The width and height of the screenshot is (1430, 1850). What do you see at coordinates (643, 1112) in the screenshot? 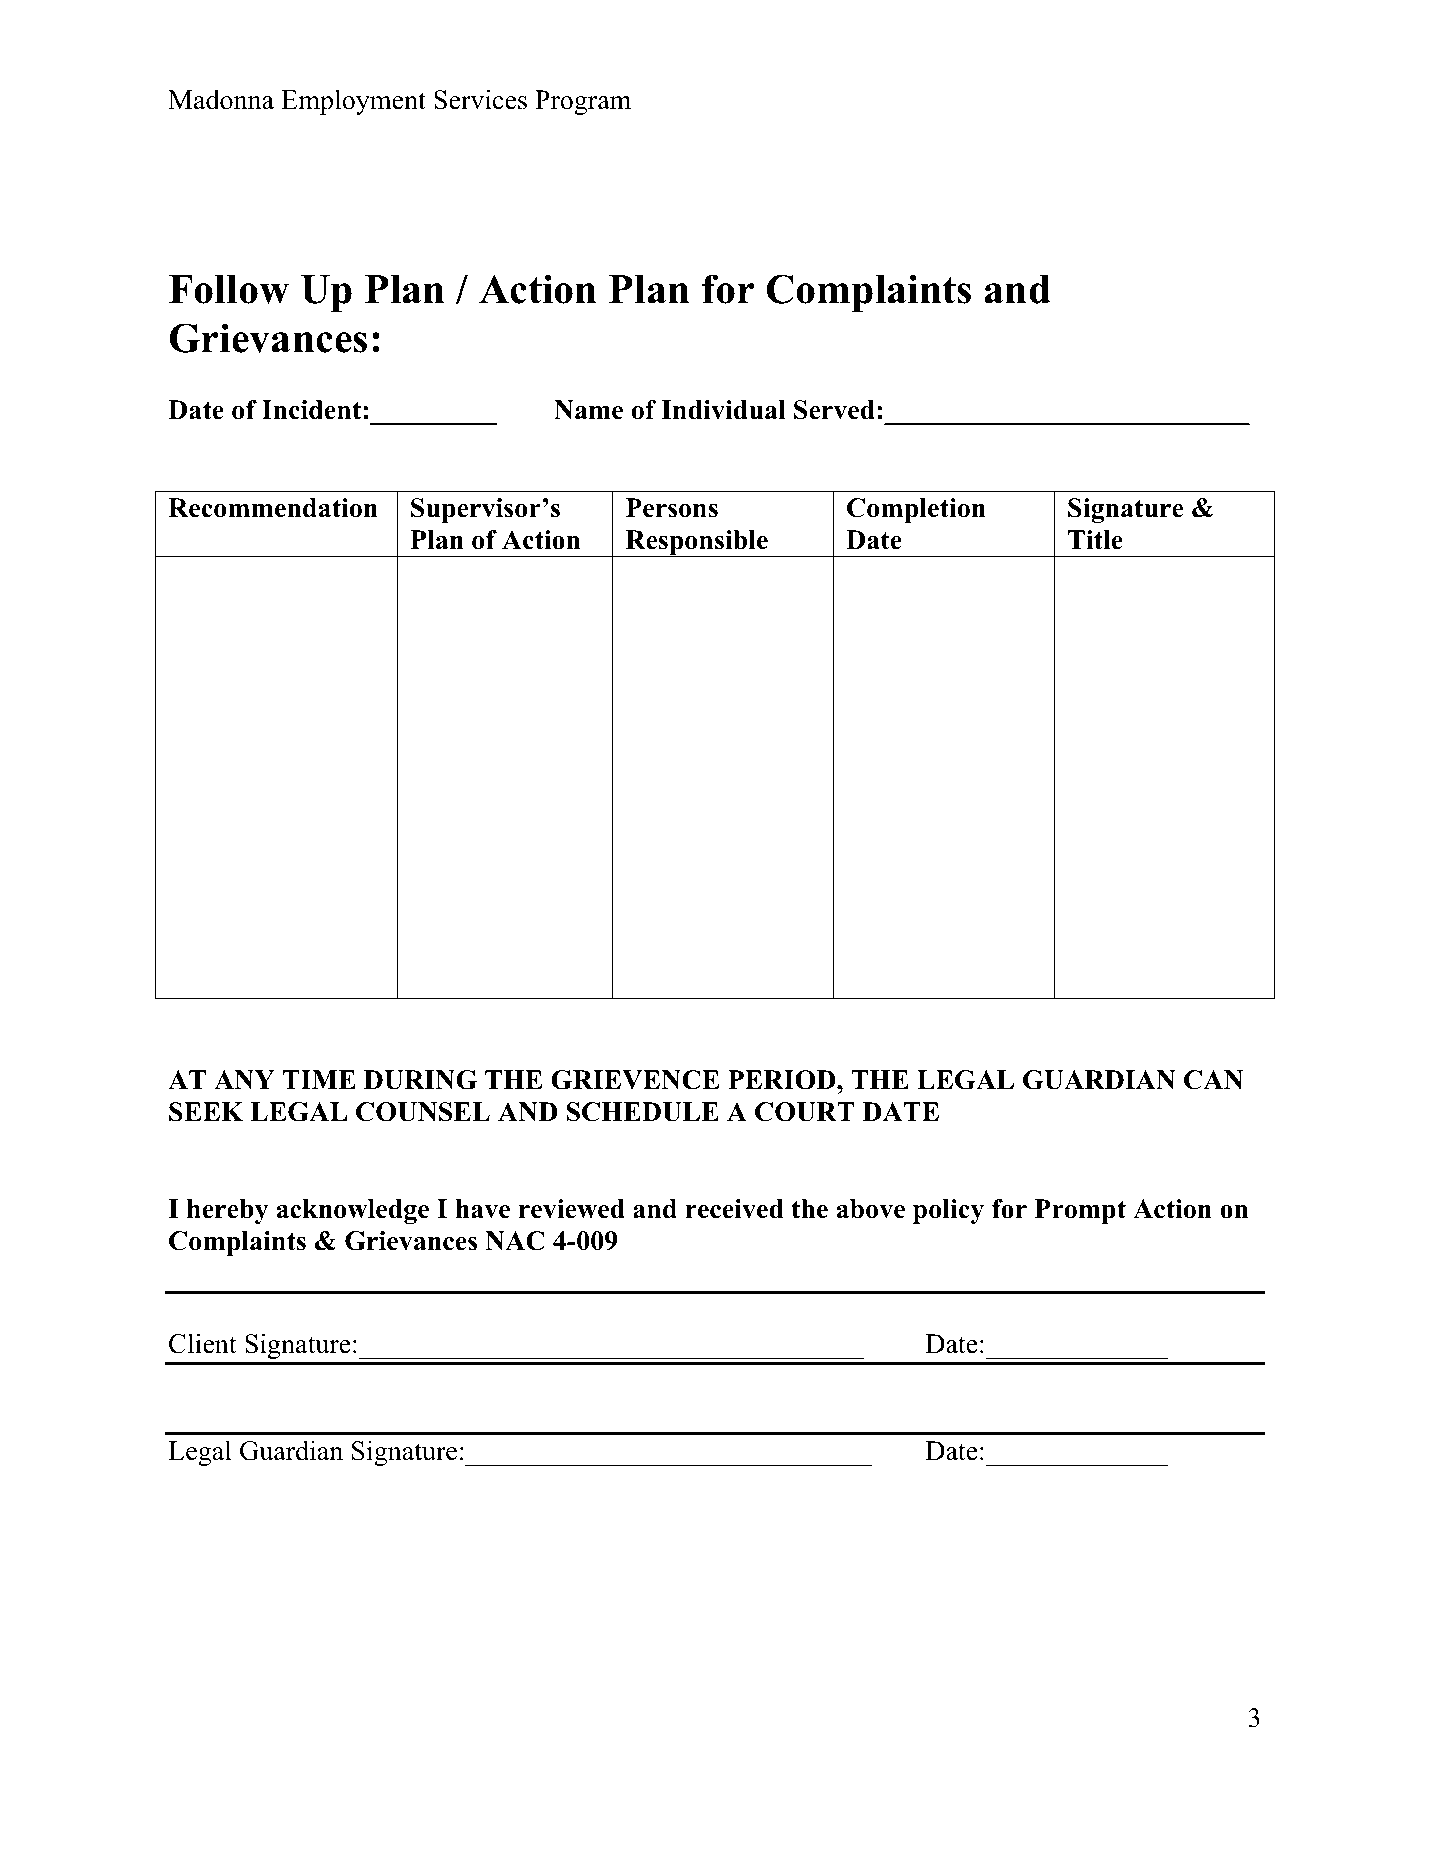
I see `SCHEDULE` at bounding box center [643, 1112].
